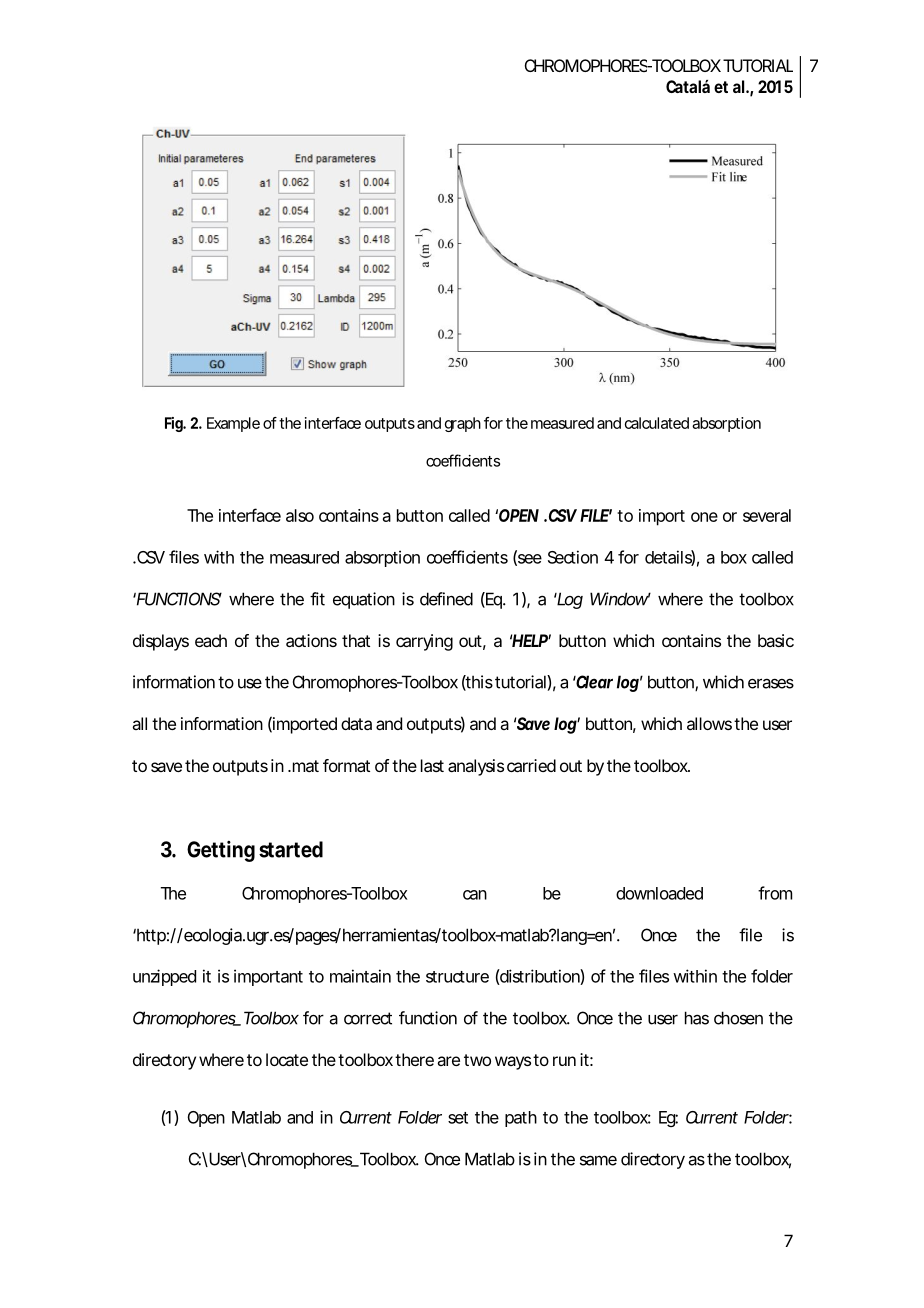  What do you see at coordinates (174, 424) in the image?
I see `Fig` at bounding box center [174, 424].
